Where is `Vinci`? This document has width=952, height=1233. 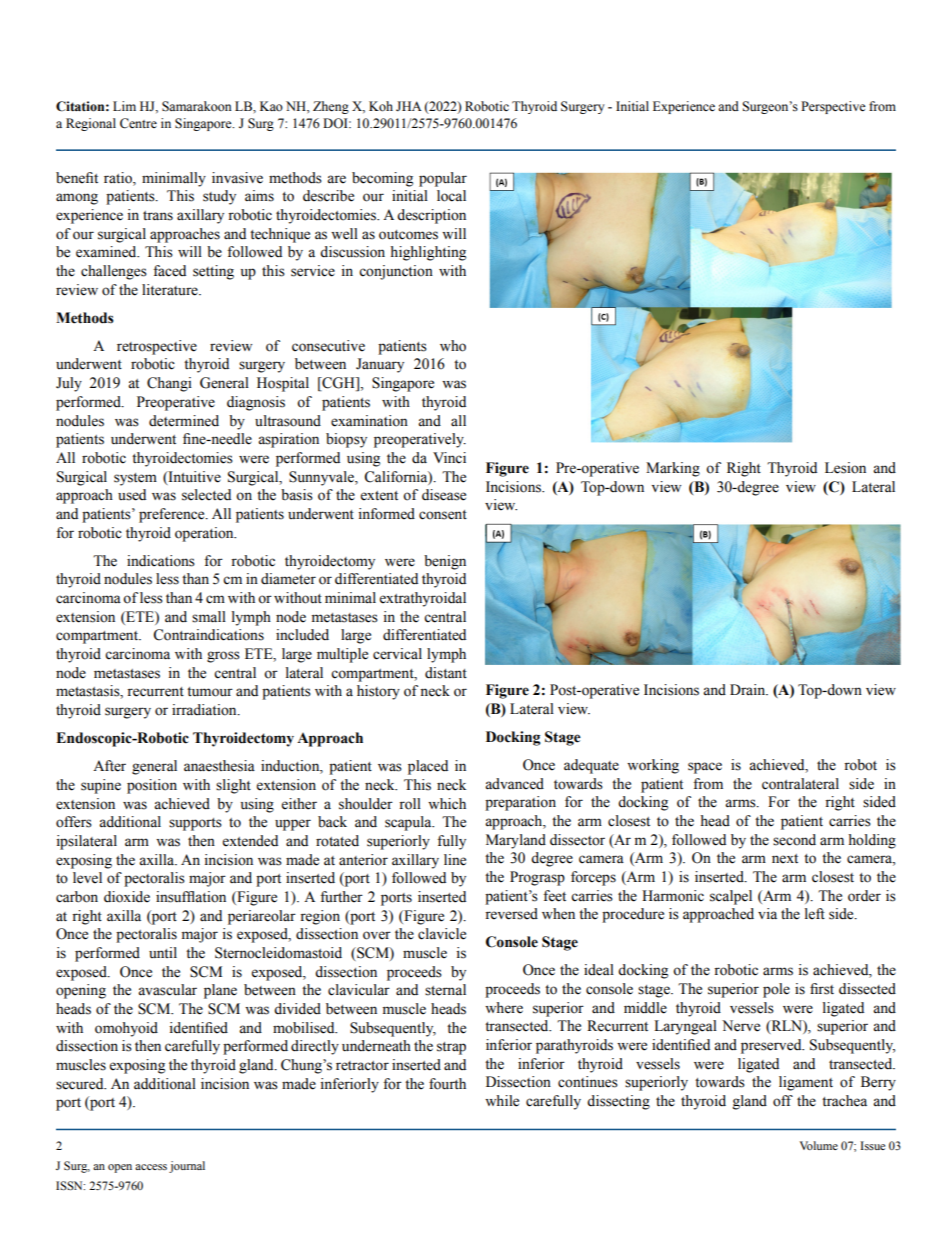
Vinci is located at coordinates (449, 458).
